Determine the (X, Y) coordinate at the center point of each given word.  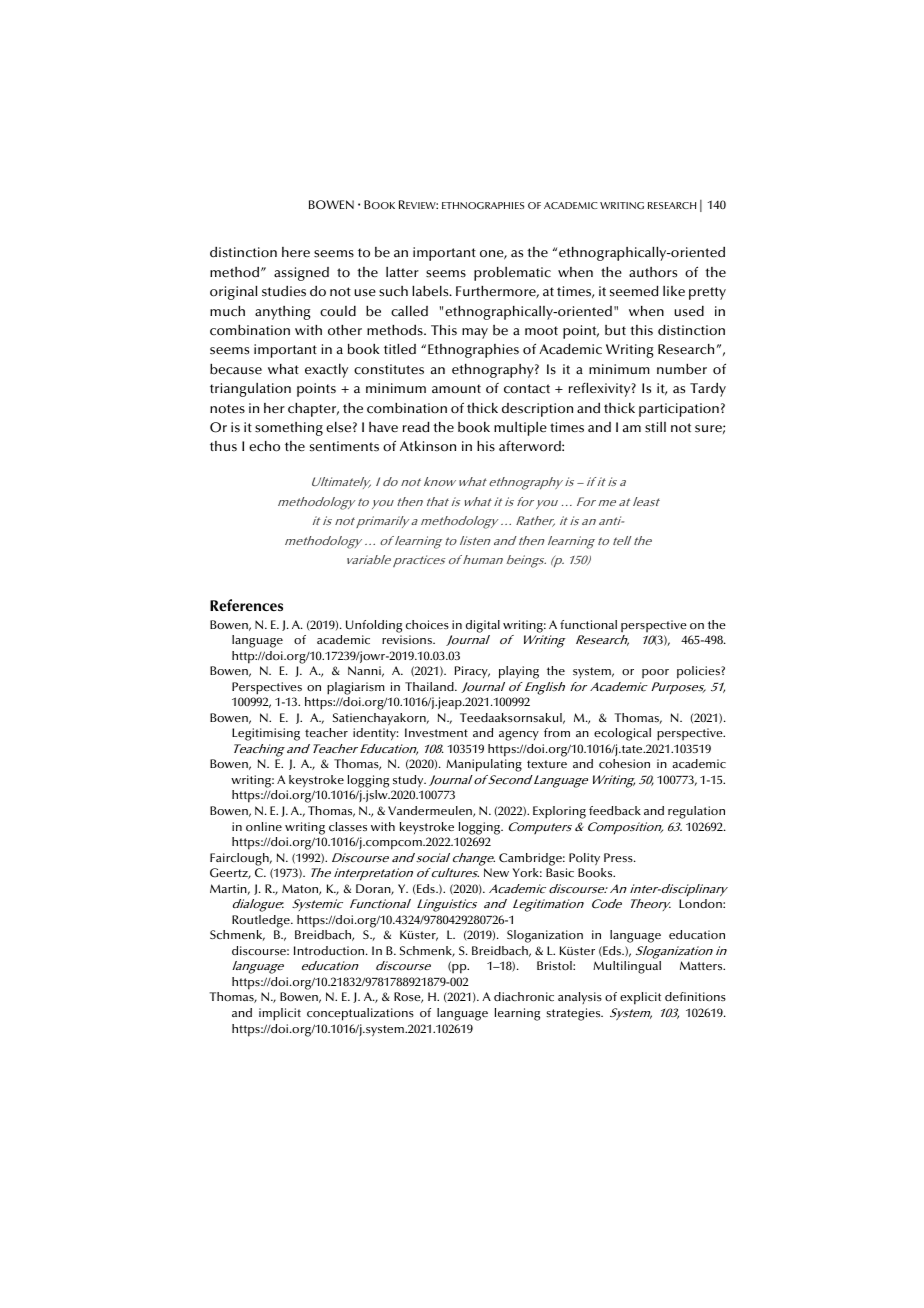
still (655, 427)
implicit (280, 1014)
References (246, 605)
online (264, 826)
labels (431, 291)
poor (655, 673)
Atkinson (428, 446)
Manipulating (484, 765)
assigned (301, 274)
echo (264, 446)
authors (653, 272)
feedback (615, 810)
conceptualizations (360, 1014)
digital (483, 626)
